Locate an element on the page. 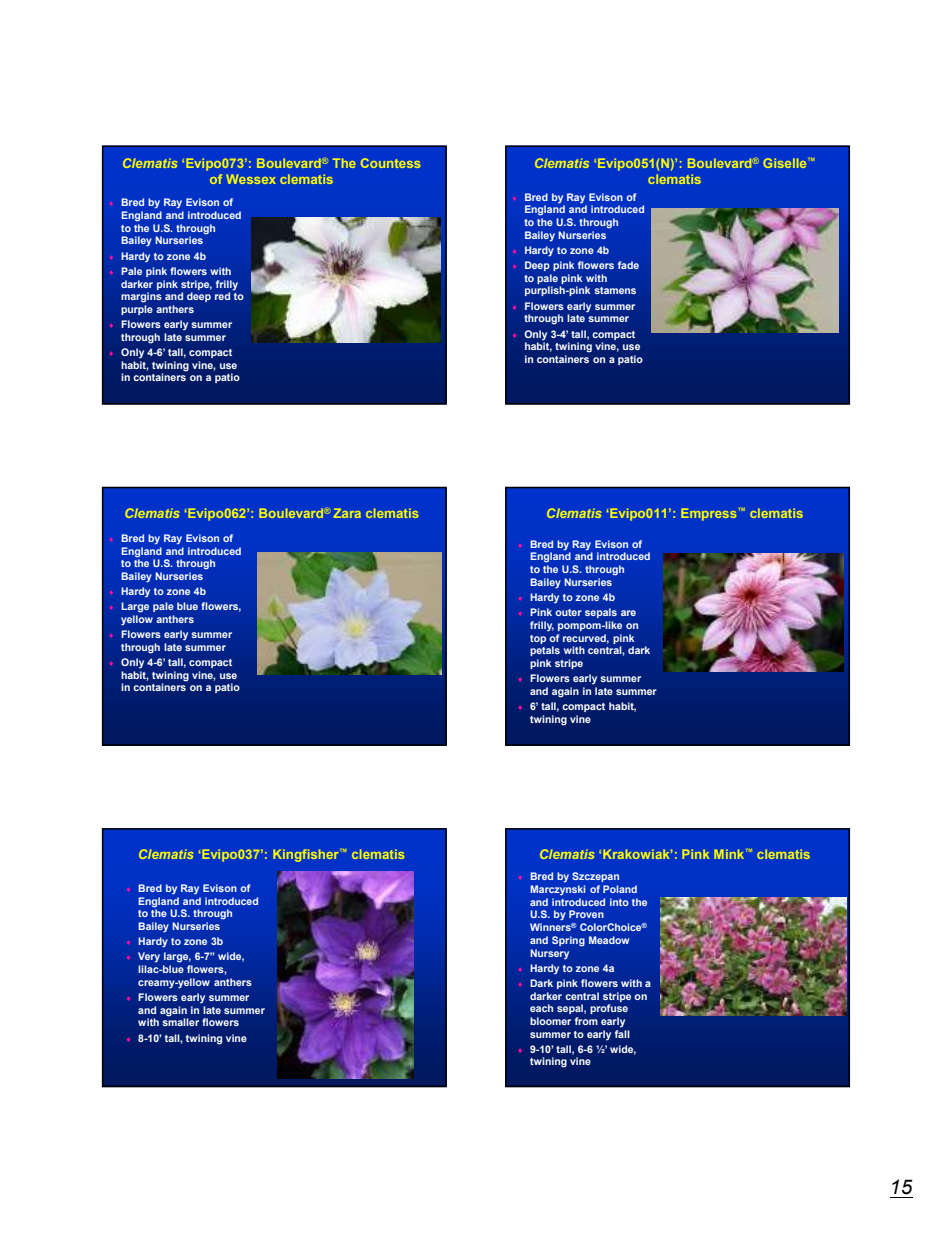 This page has height=1233, width=952. margins is located at coordinates (141, 297).
